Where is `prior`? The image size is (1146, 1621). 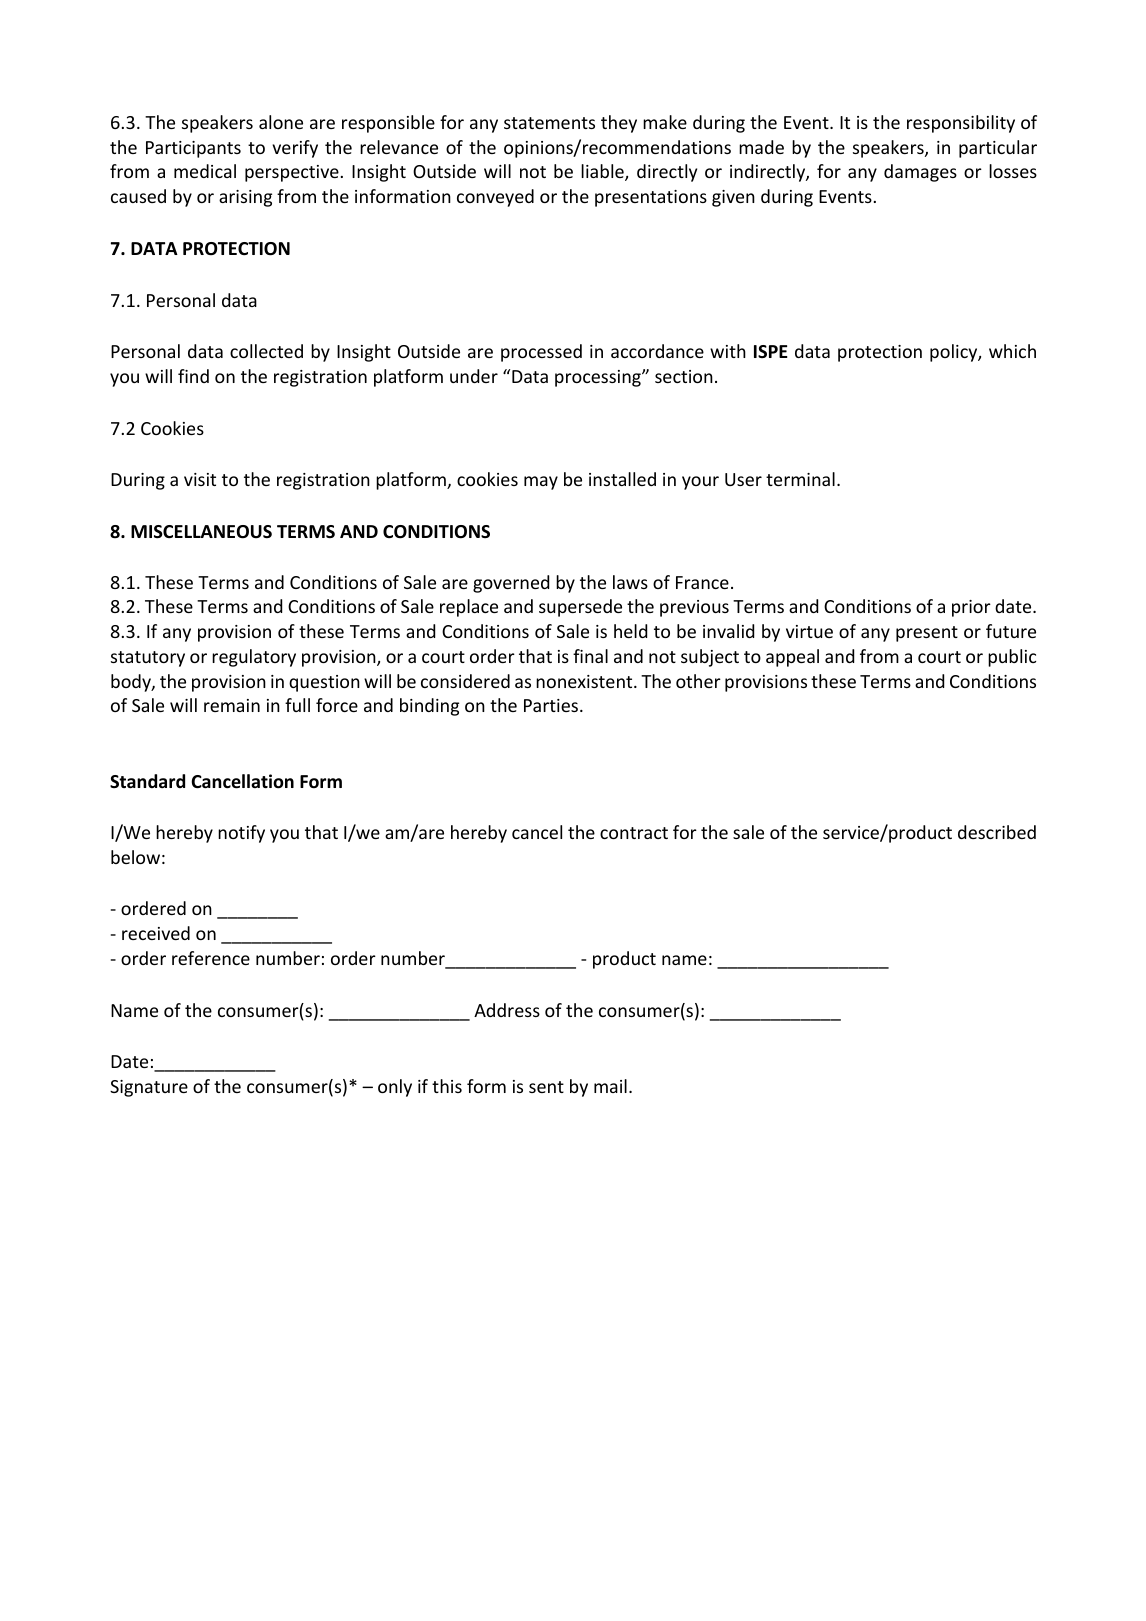 prior is located at coordinates (971, 608).
